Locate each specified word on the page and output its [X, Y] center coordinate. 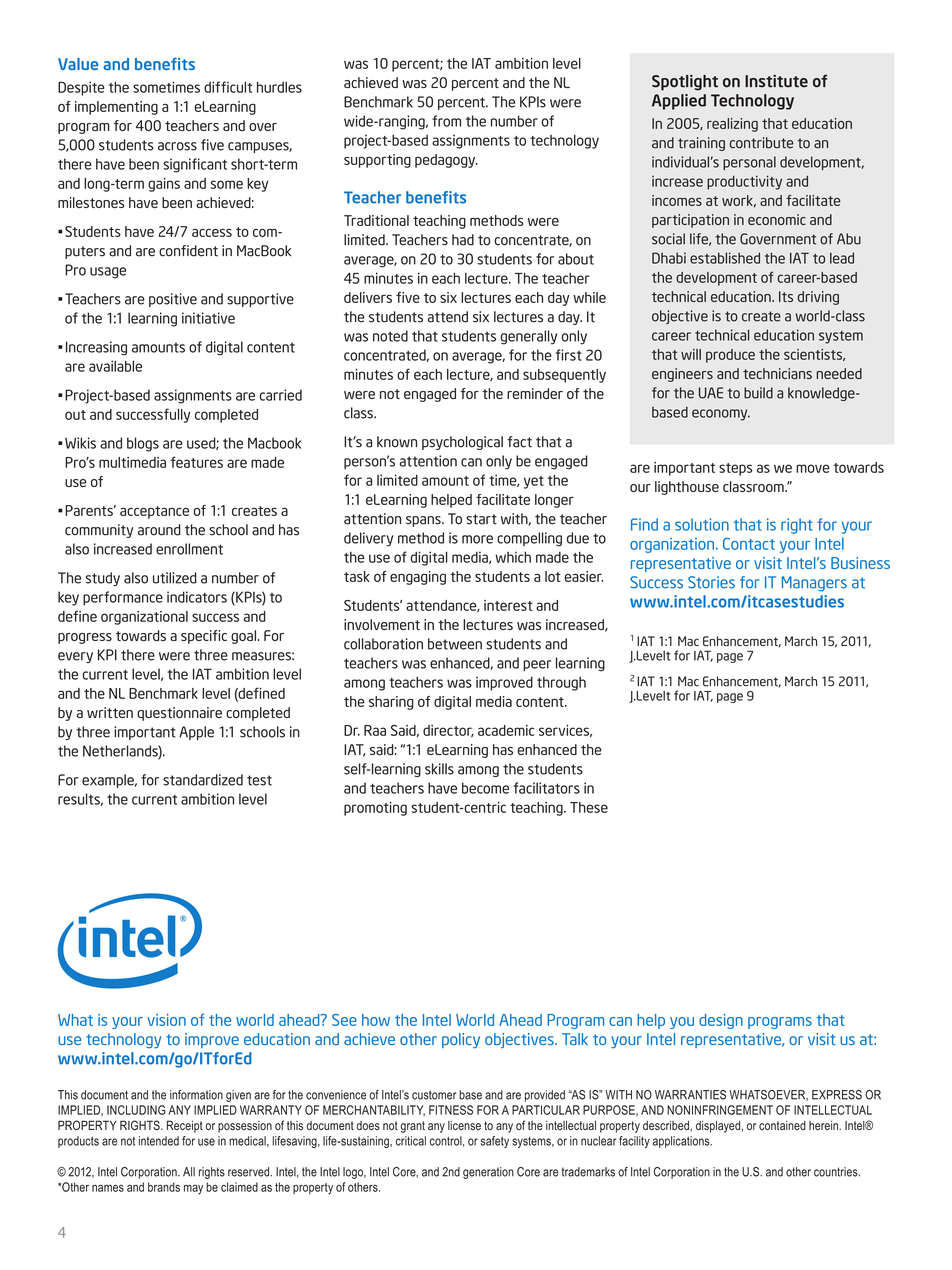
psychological [462, 443]
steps [736, 469]
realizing [732, 125]
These [589, 807]
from [446, 121]
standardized [203, 780]
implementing [116, 108]
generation [488, 1173]
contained [782, 1125]
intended [159, 1141]
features [196, 462]
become [485, 788]
